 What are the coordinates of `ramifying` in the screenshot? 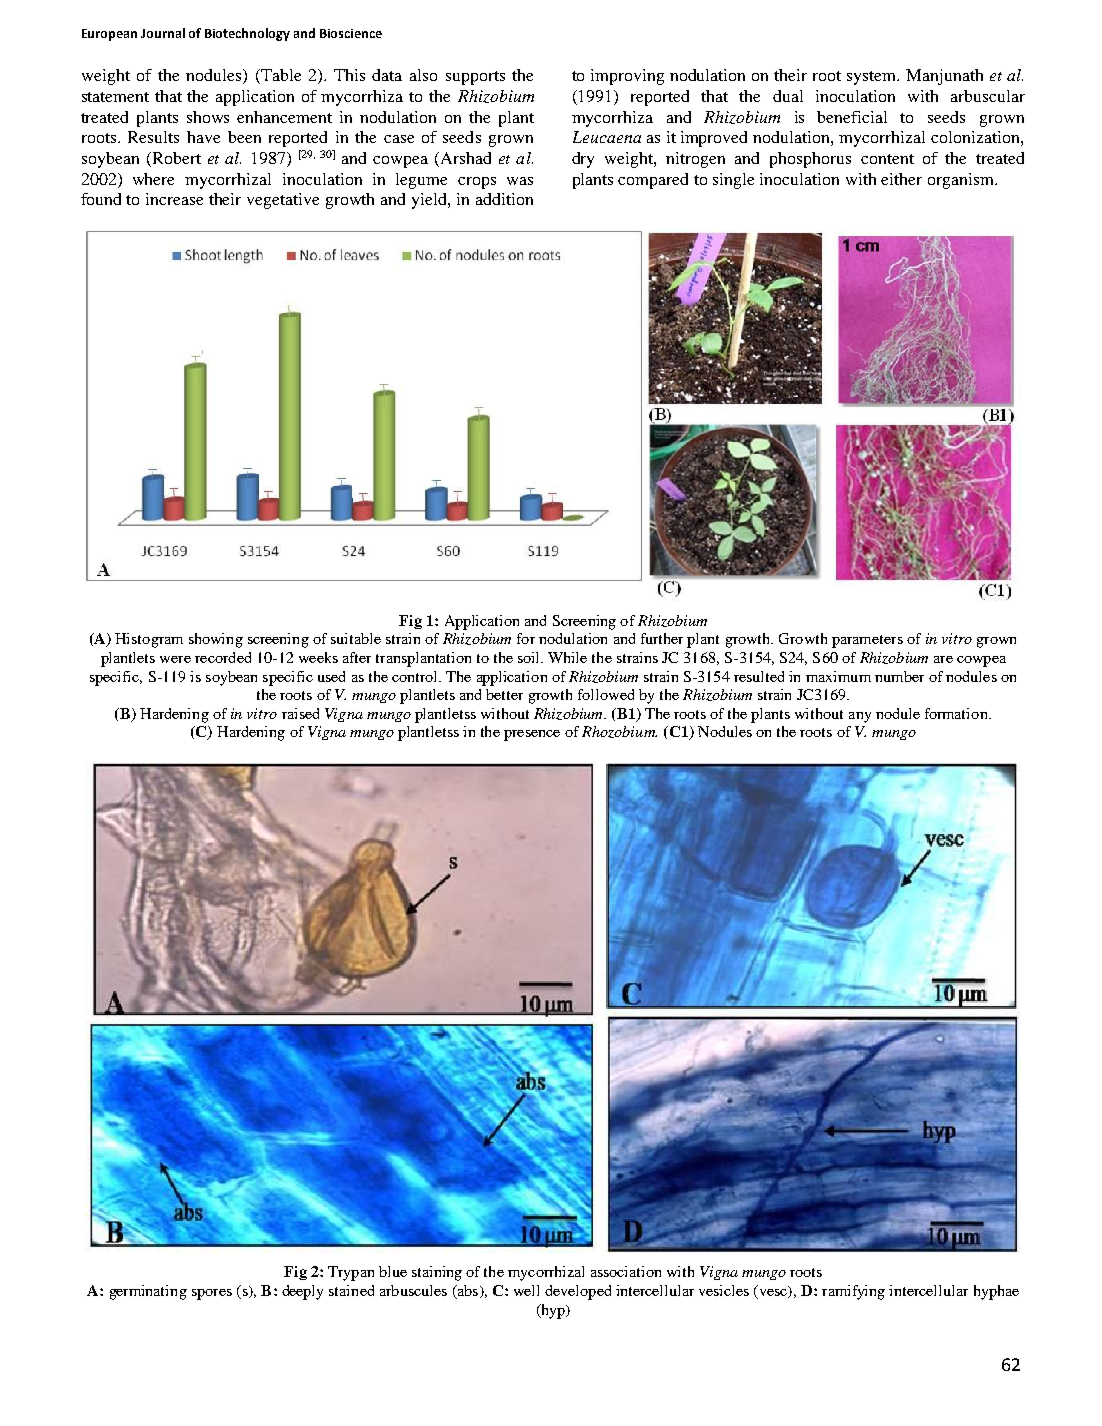 It's located at (853, 1292).
